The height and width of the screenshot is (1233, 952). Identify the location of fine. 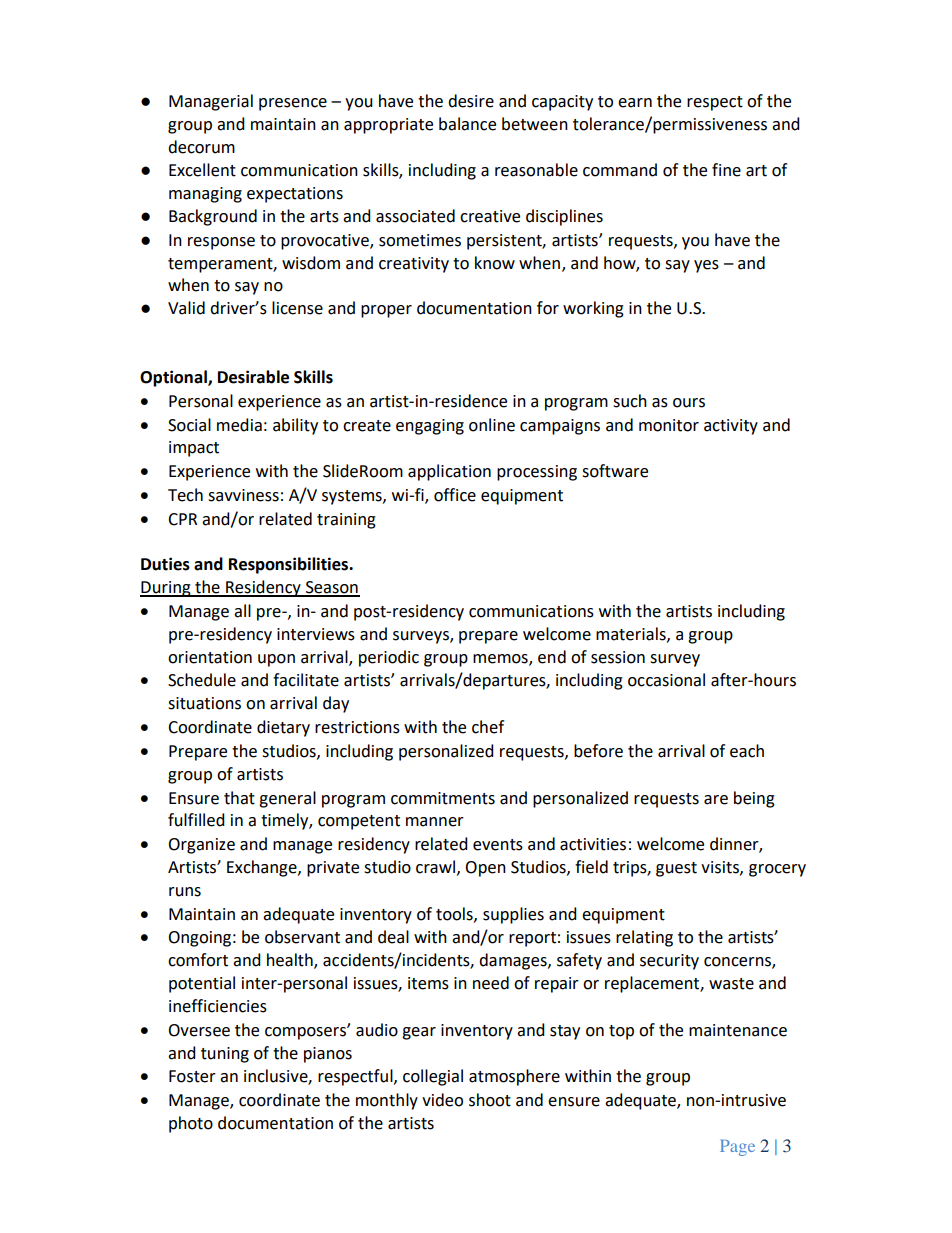
(726, 170).
